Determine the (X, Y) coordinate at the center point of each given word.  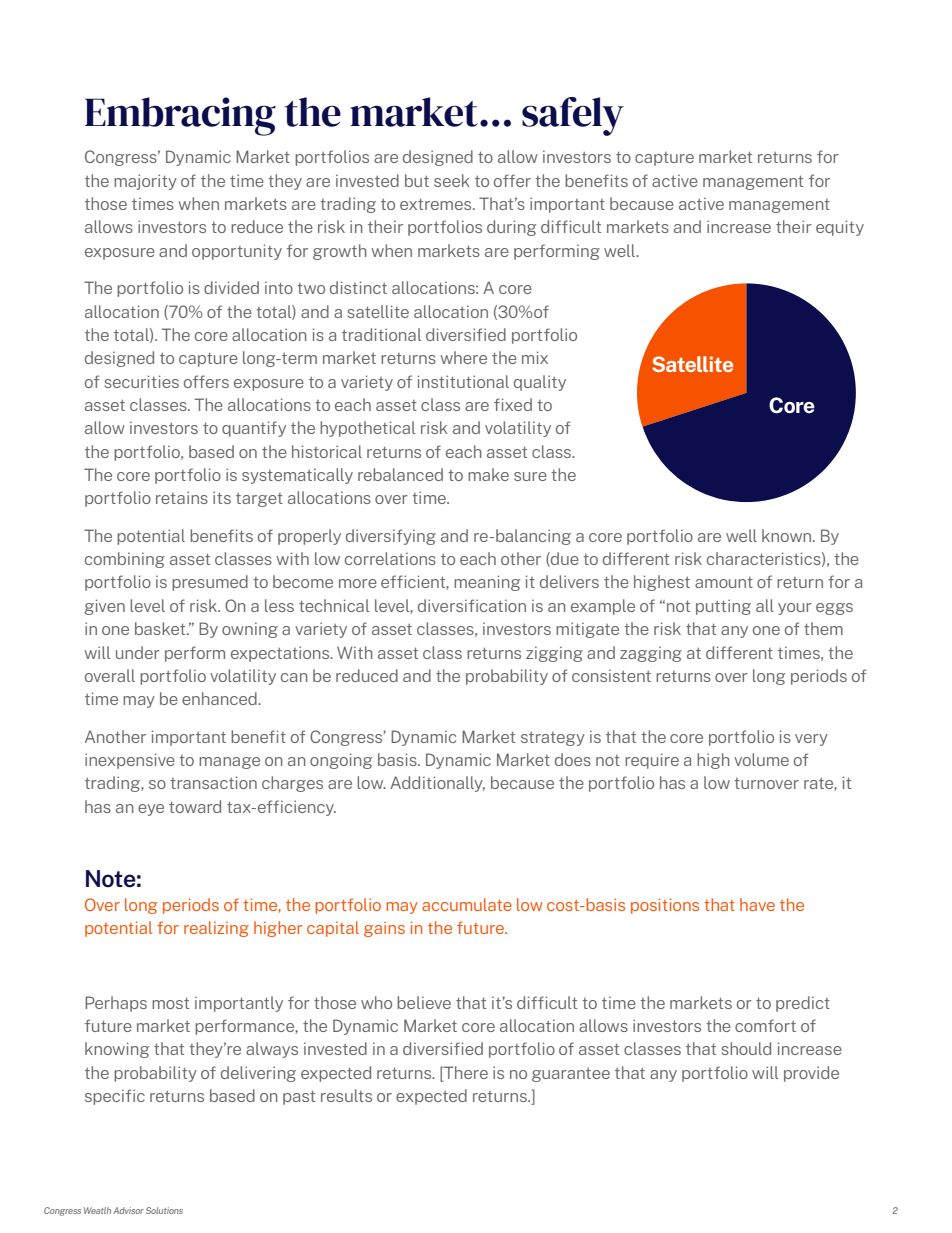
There (465, 1072)
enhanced (220, 698)
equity (840, 228)
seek (452, 180)
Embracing (180, 116)
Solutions (164, 1210)
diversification (472, 605)
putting (723, 607)
